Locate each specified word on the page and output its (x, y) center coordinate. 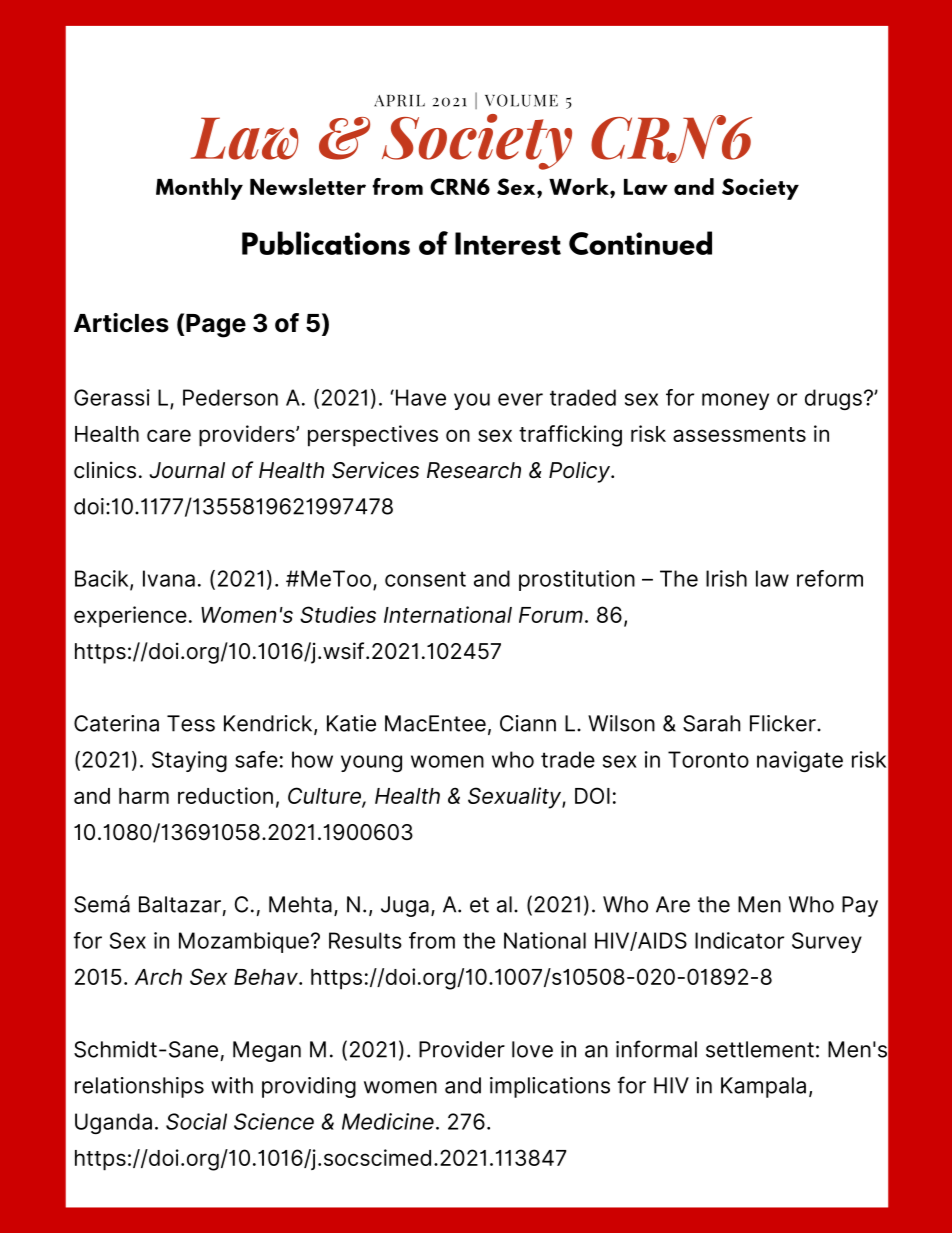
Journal (187, 470)
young (371, 763)
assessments (739, 434)
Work (580, 186)
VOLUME (521, 100)
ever (520, 399)
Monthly (199, 189)
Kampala (763, 1087)
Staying (189, 761)
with (232, 1085)
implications (550, 1087)
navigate (800, 761)
